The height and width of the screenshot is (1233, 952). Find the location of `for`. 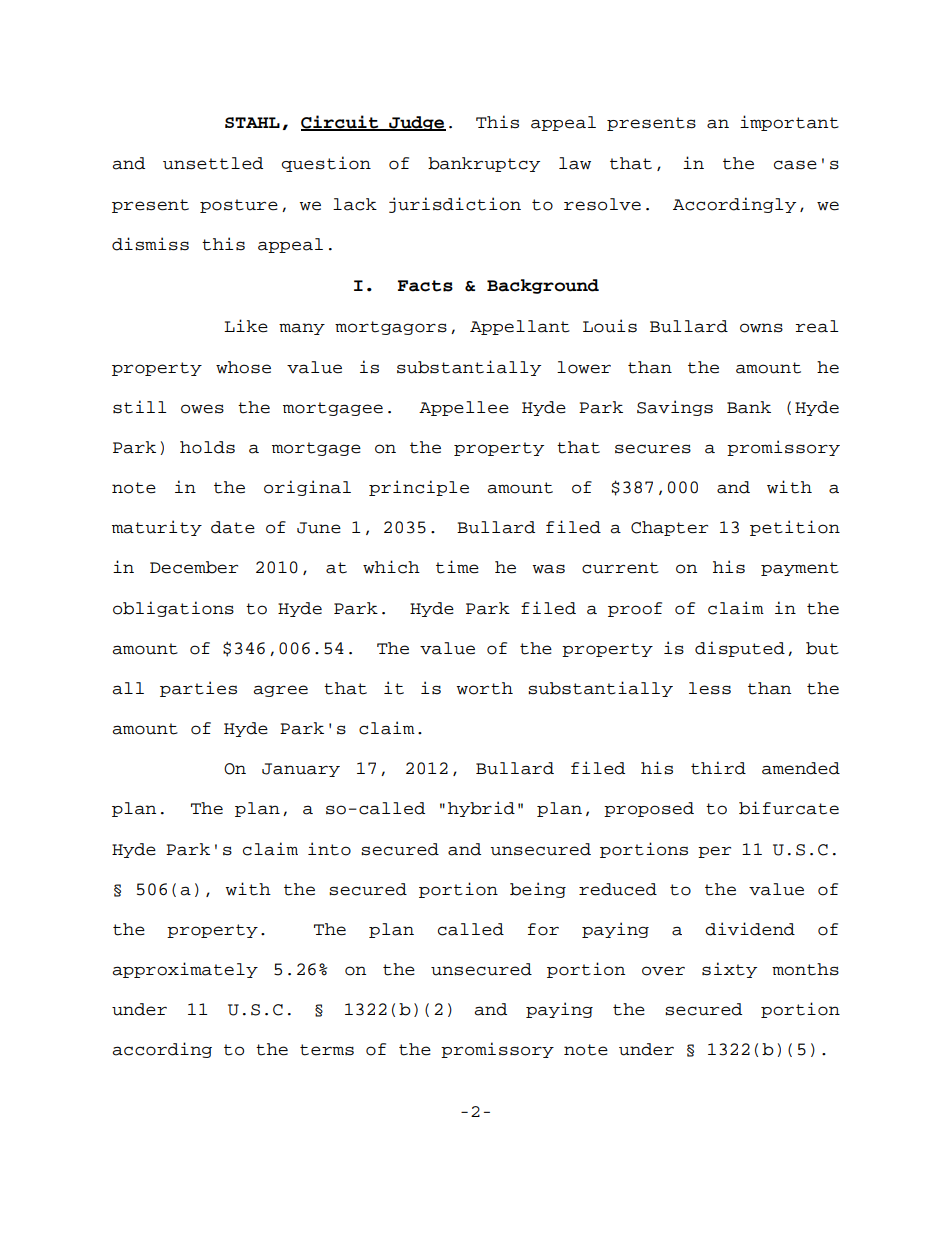

for is located at coordinates (543, 929).
